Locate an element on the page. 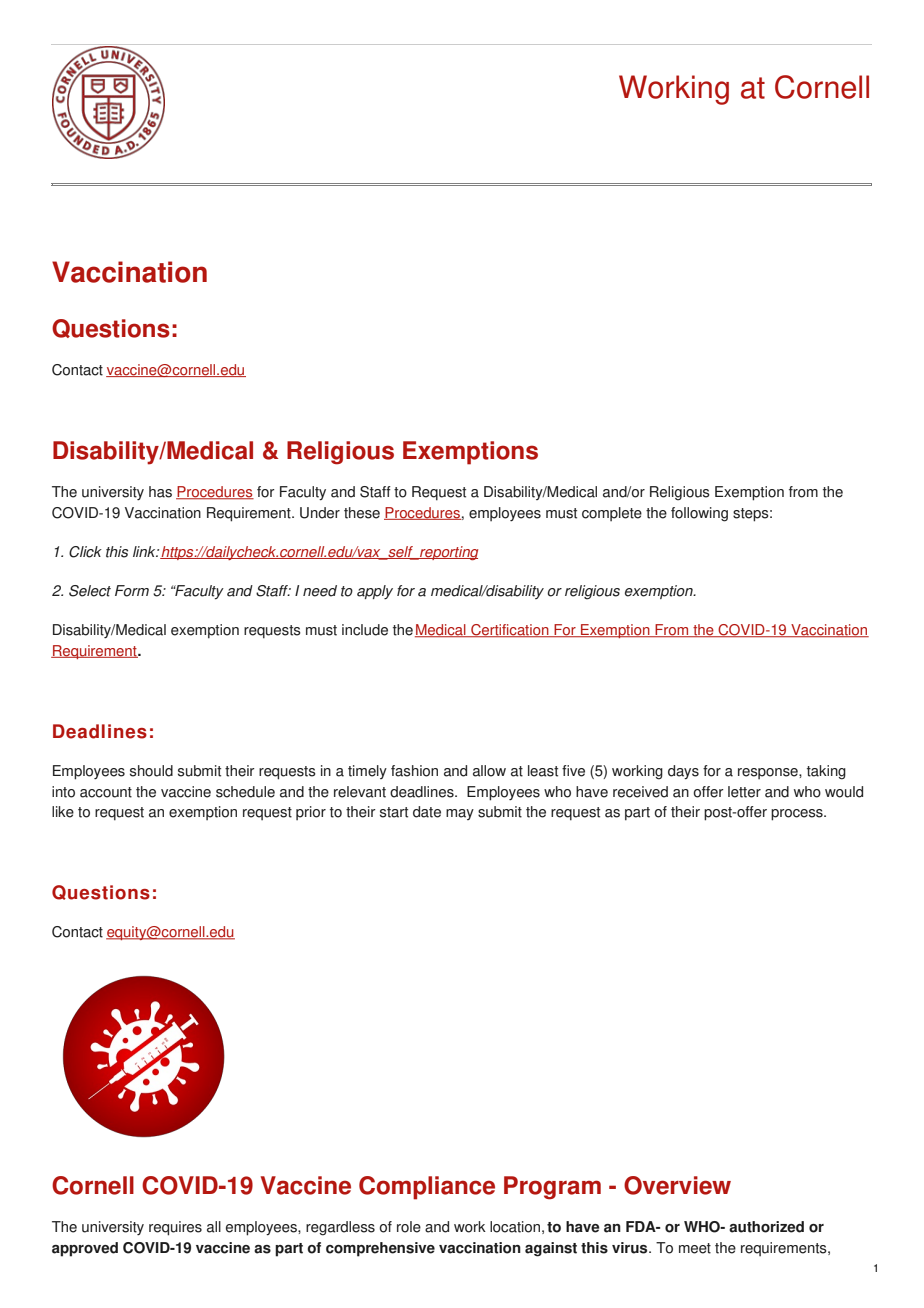 The height and width of the image is (1308, 924). following is located at coordinates (699, 514).
